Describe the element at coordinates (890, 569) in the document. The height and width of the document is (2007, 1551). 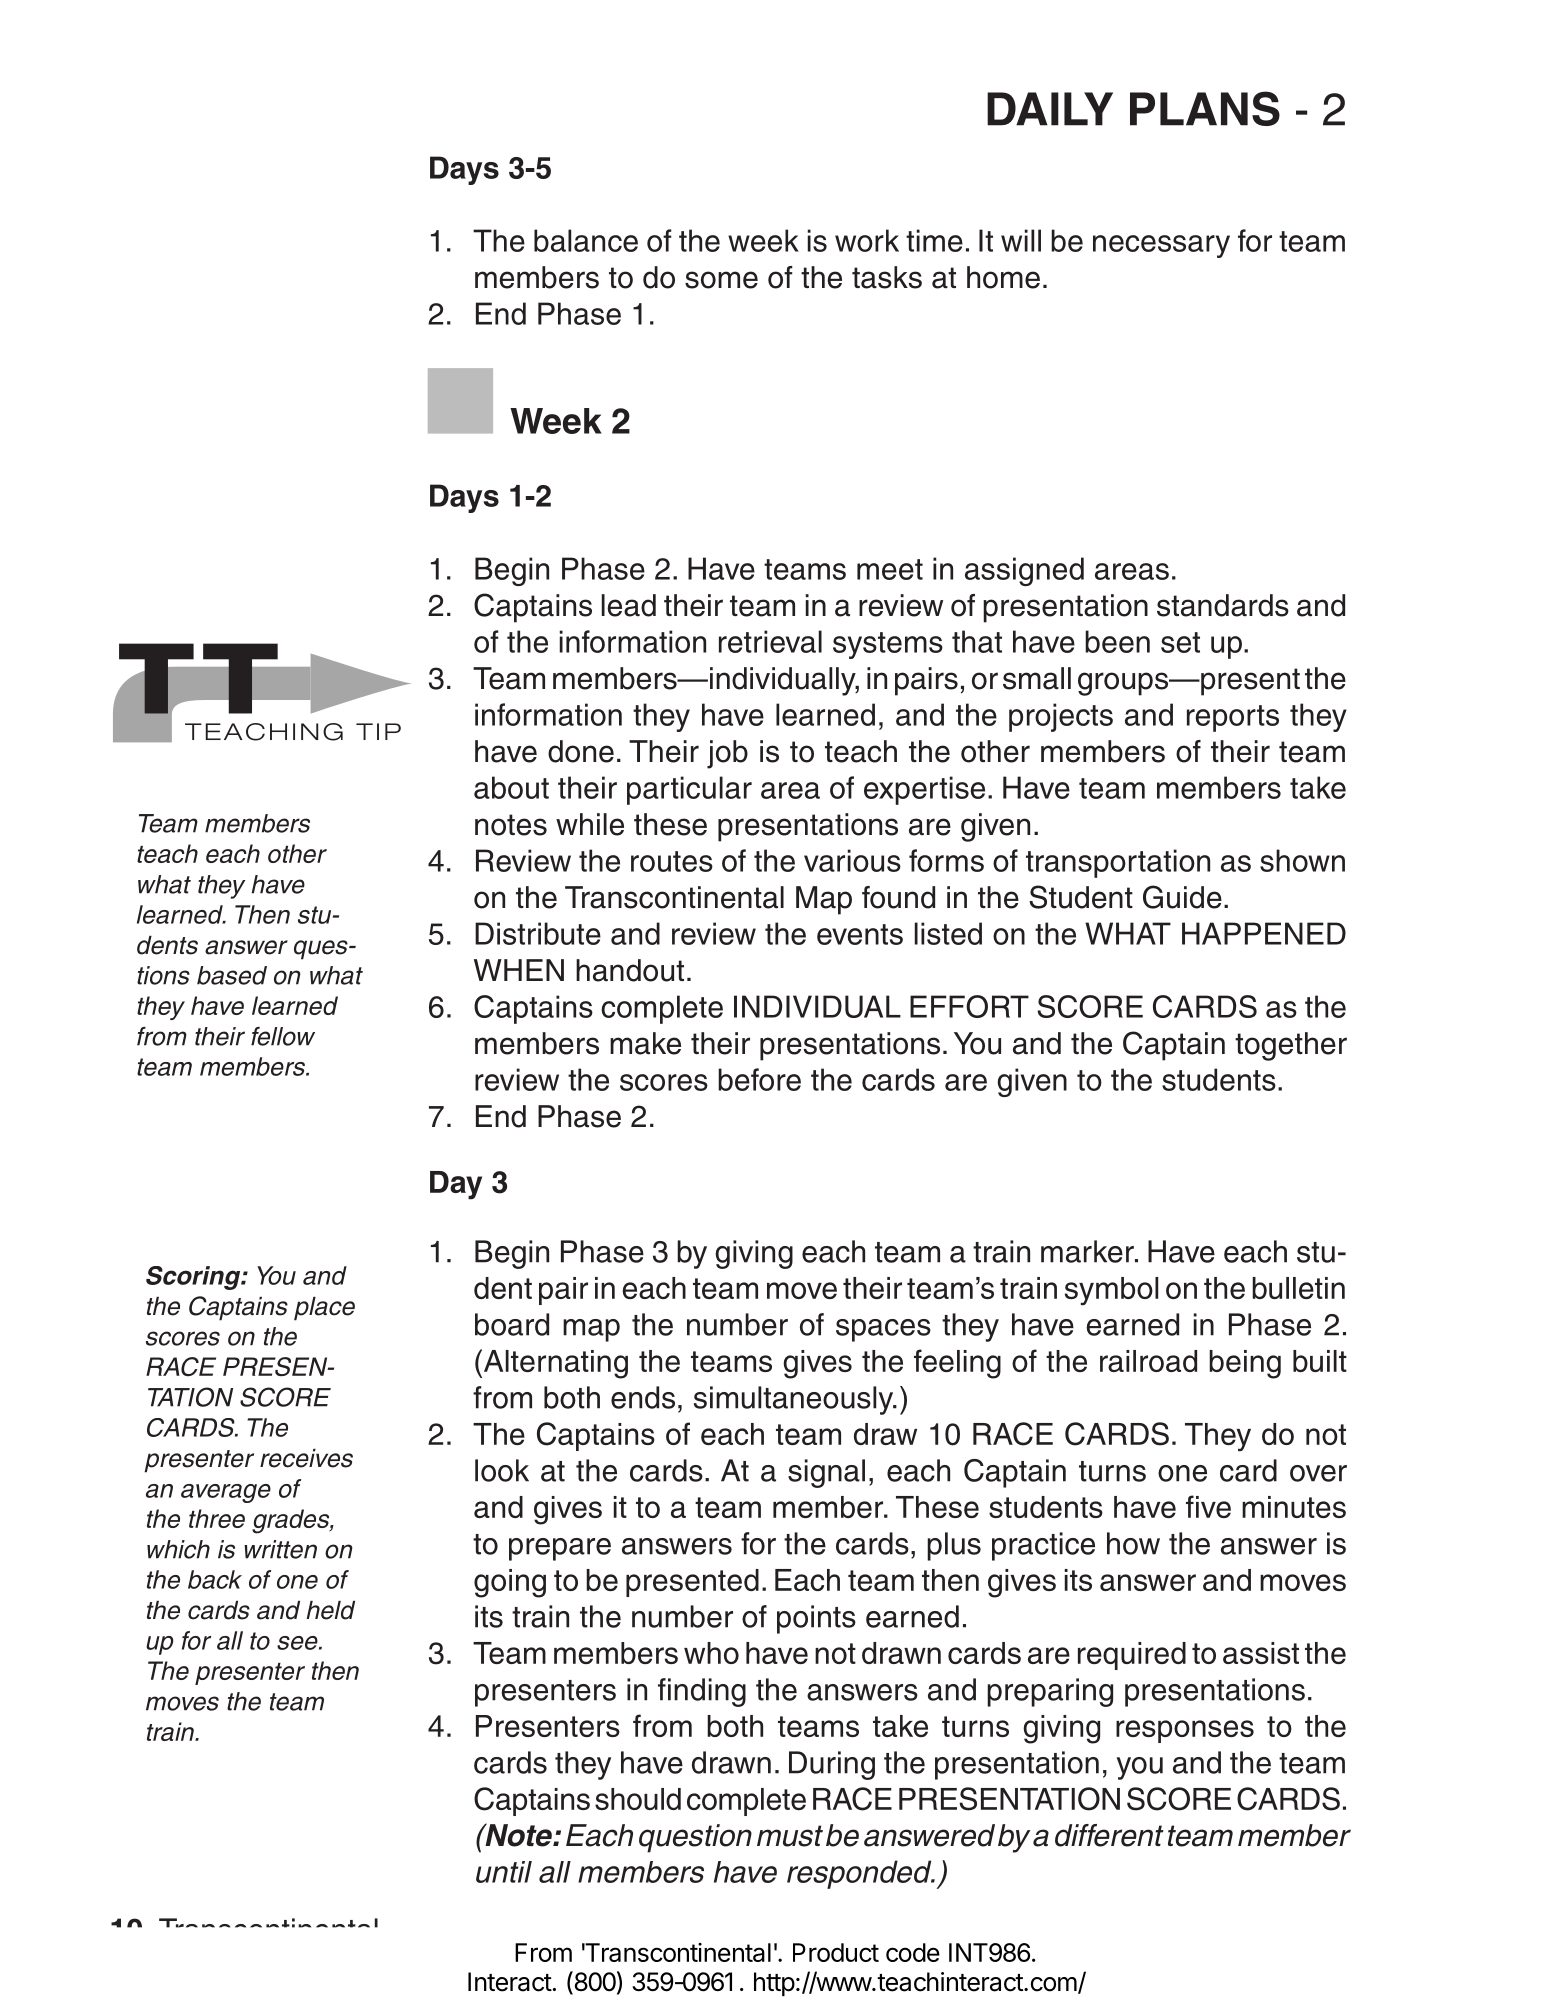
I see `meet` at that location.
